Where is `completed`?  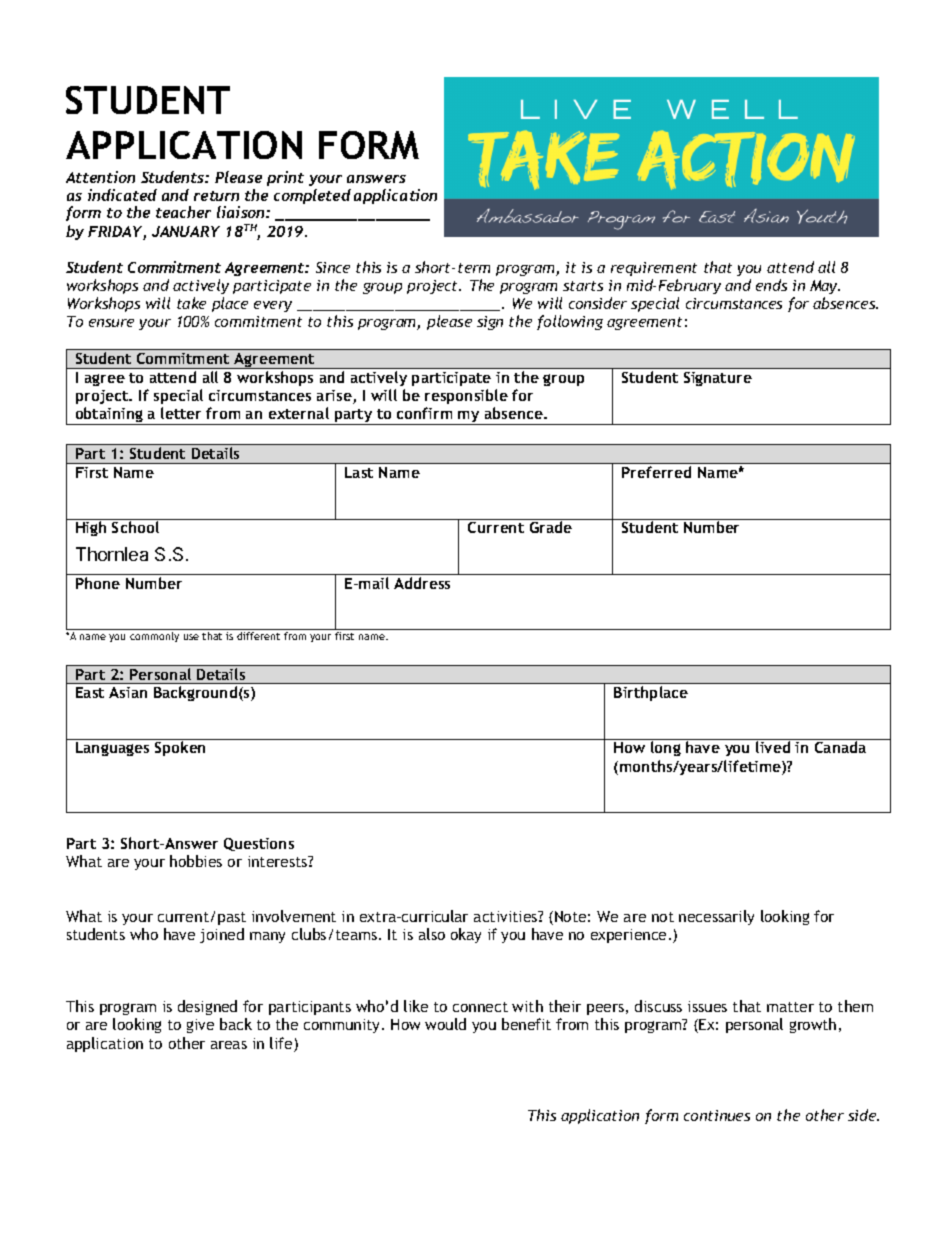 completed is located at coordinates (312, 196).
